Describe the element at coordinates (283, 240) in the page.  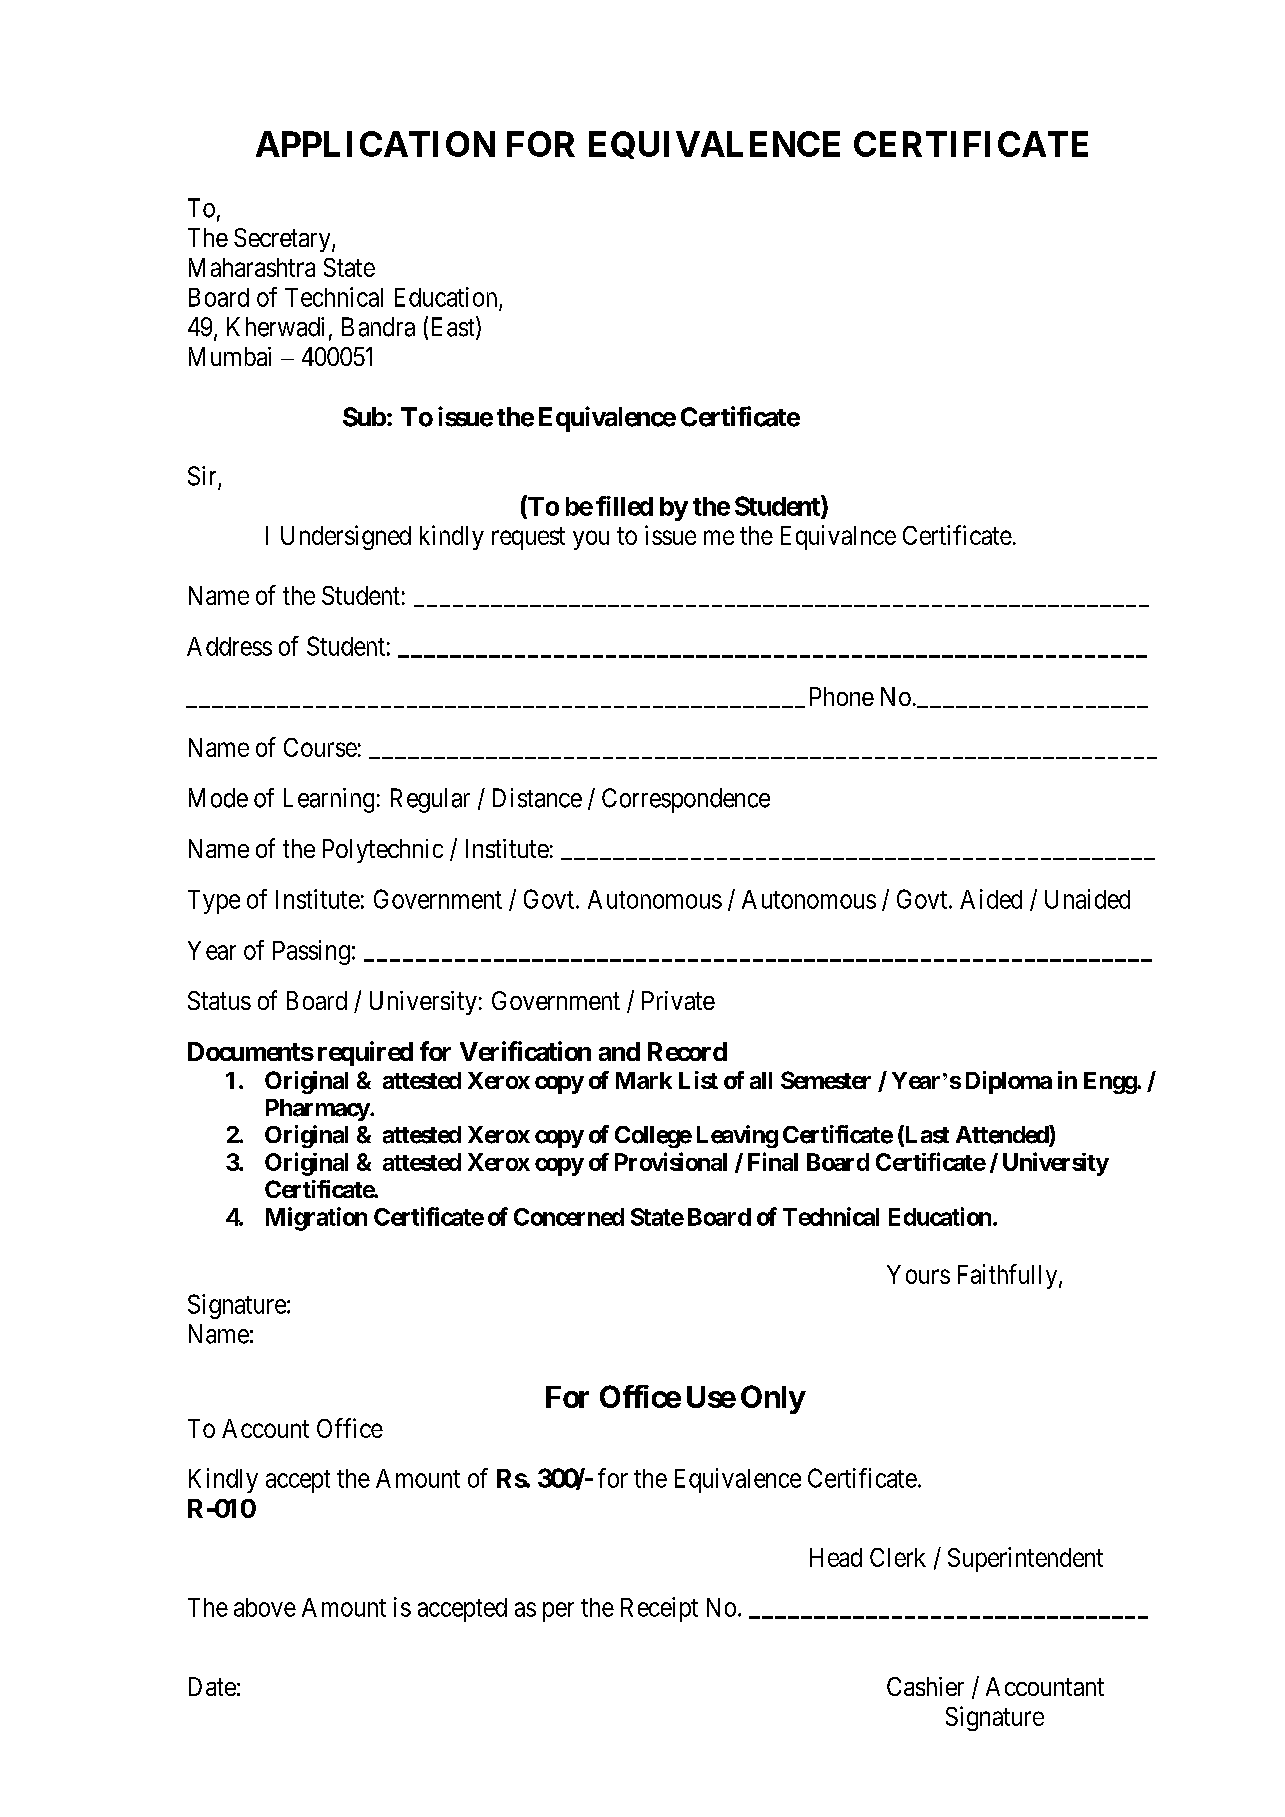
I see `Secretary` at that location.
